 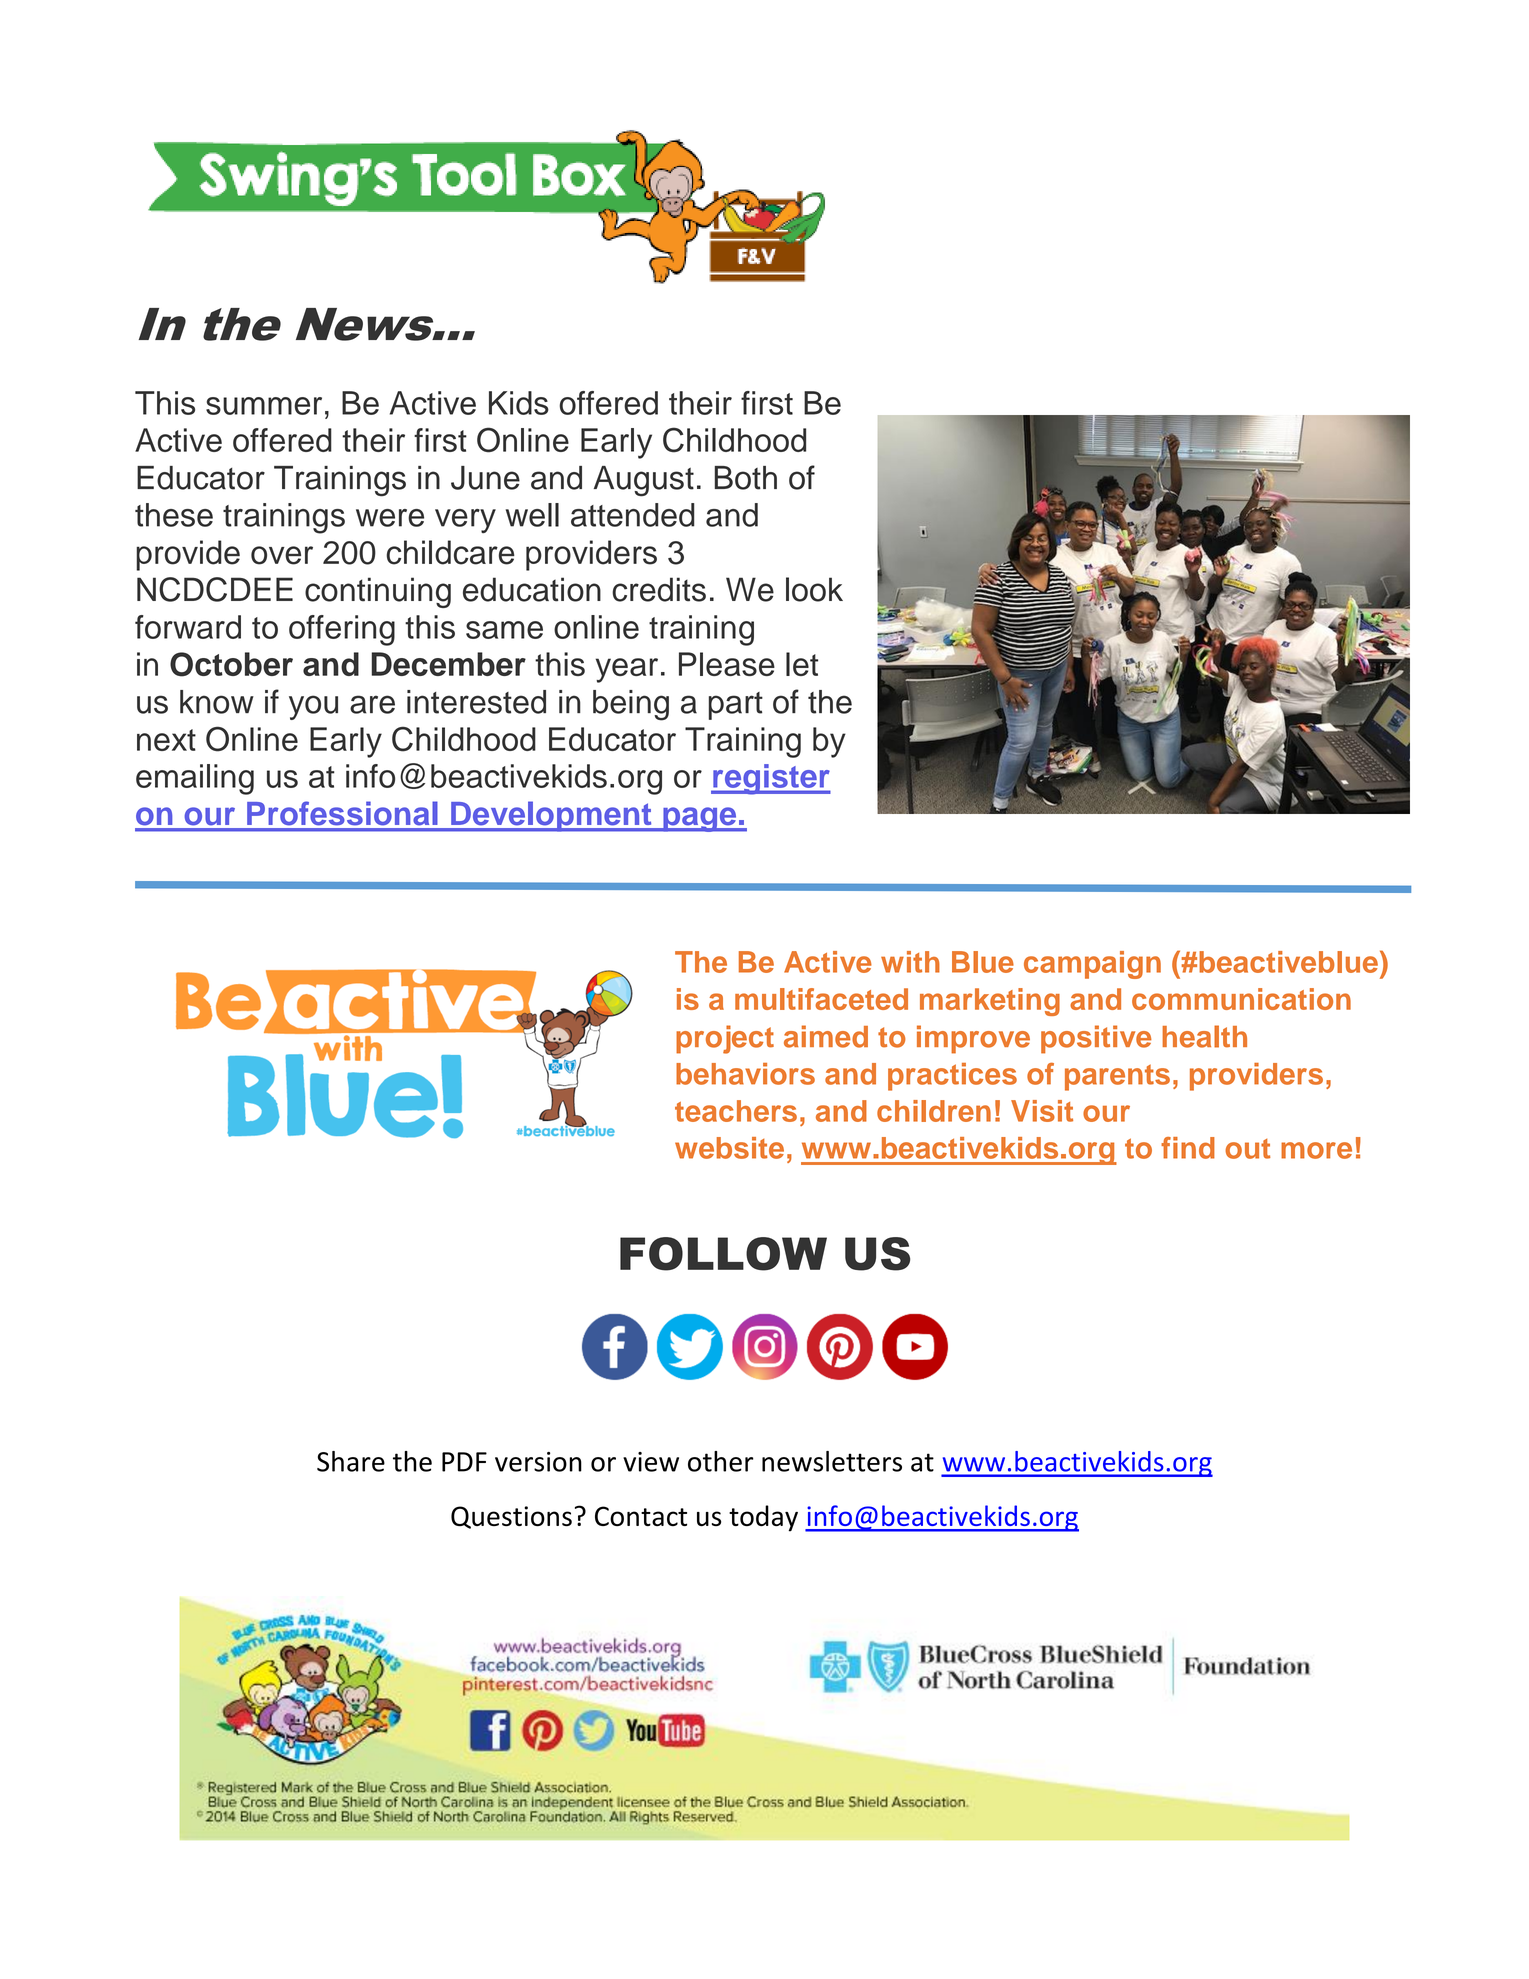 What do you see at coordinates (814, 589) in the screenshot?
I see `look` at bounding box center [814, 589].
